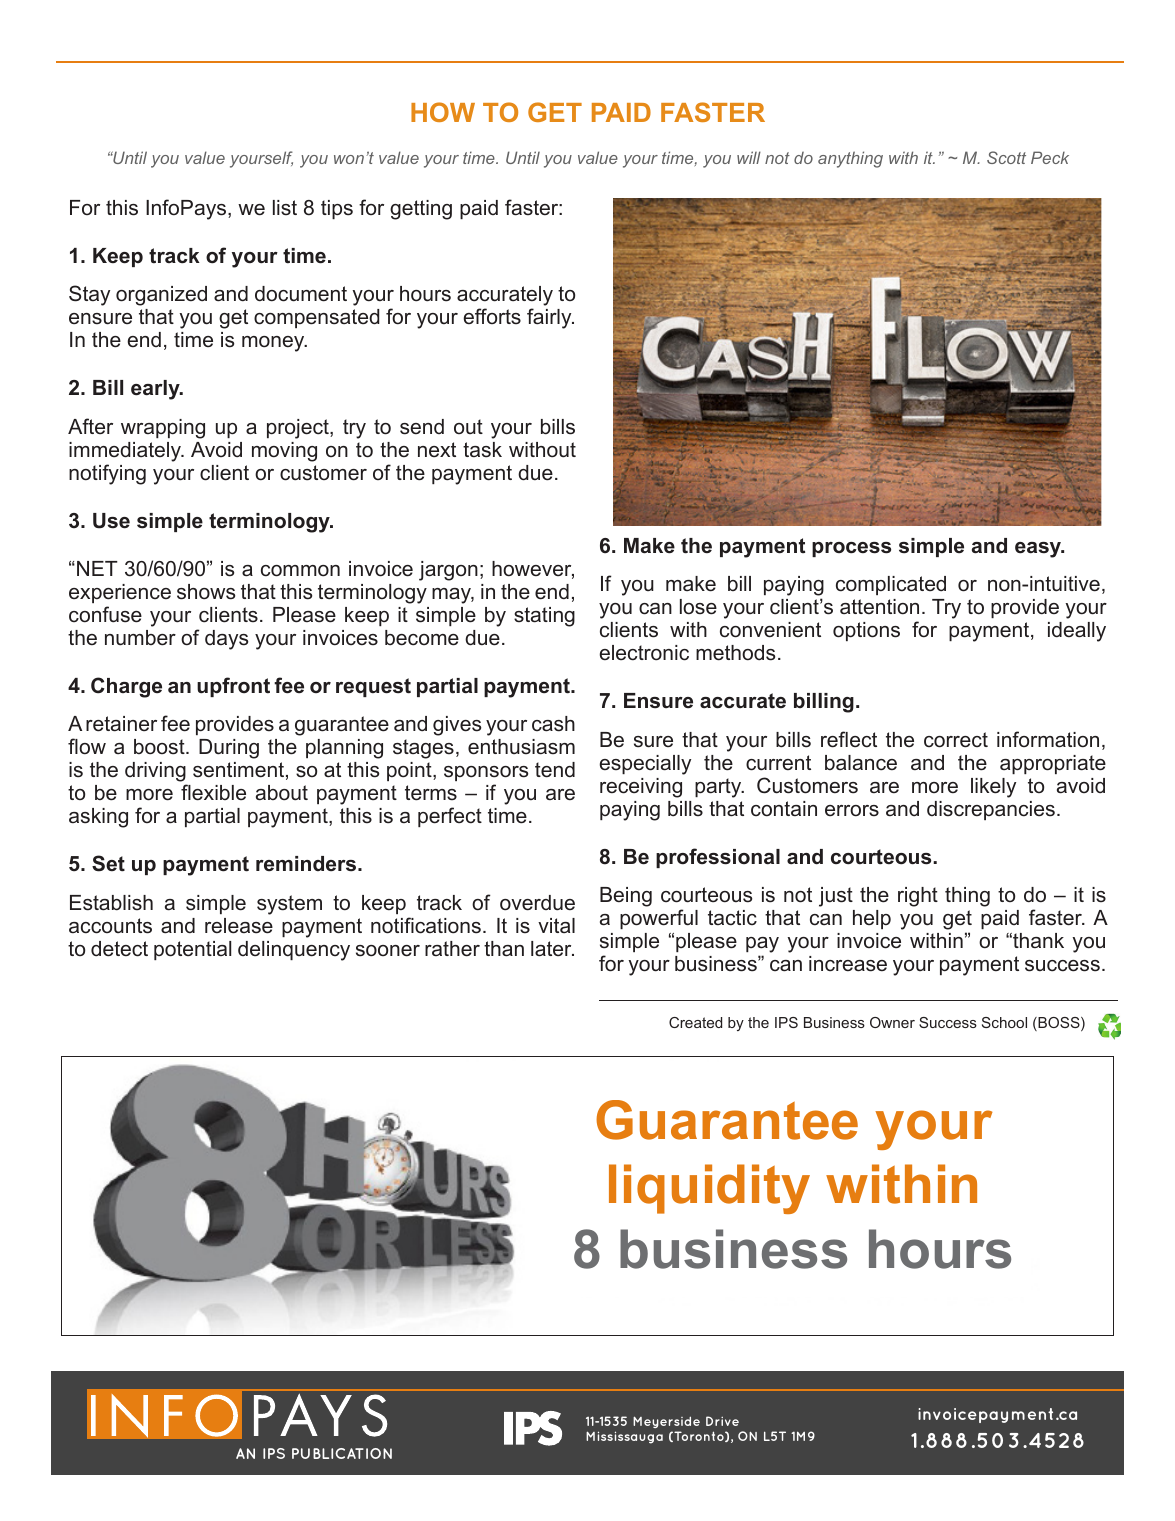  Describe the element at coordinates (722, 1421) in the page. I see `Drive` at that location.
